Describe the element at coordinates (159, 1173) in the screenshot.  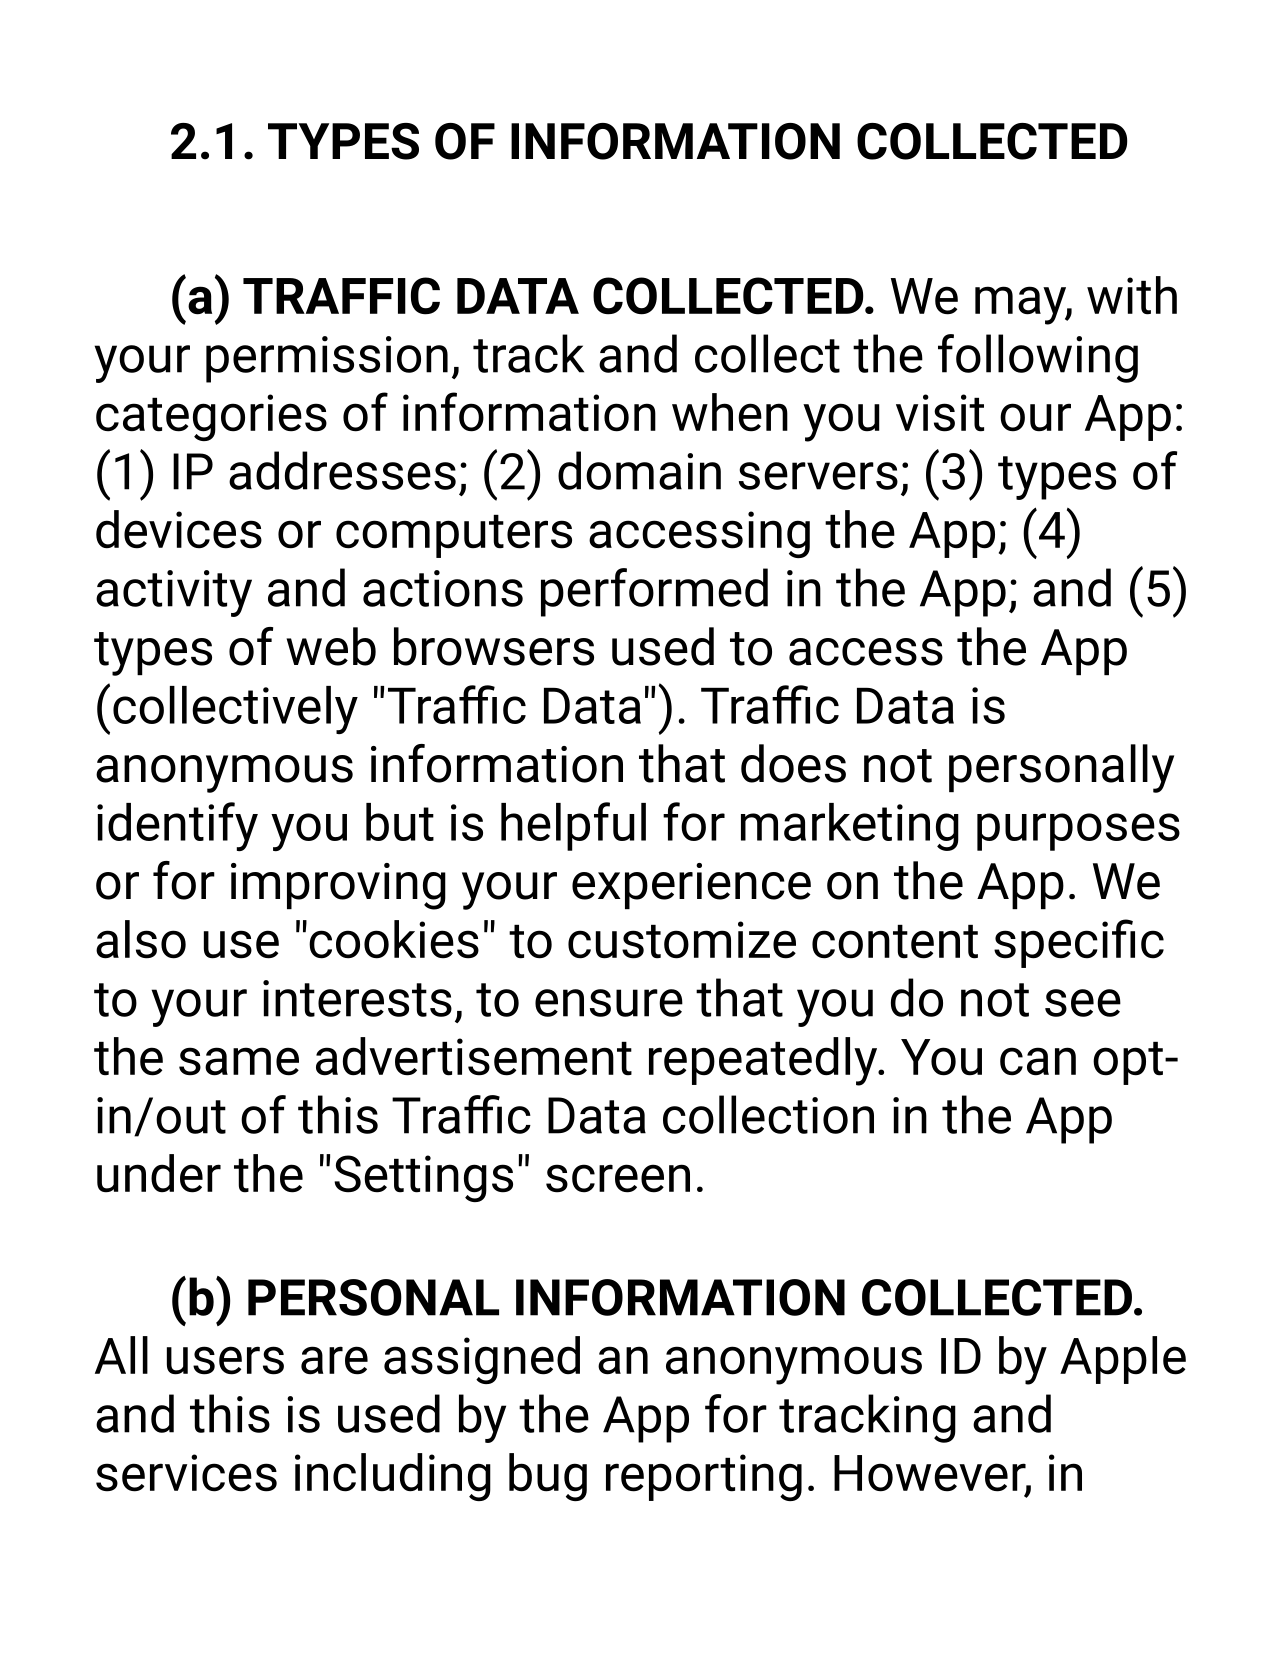
I see `under` at that location.
